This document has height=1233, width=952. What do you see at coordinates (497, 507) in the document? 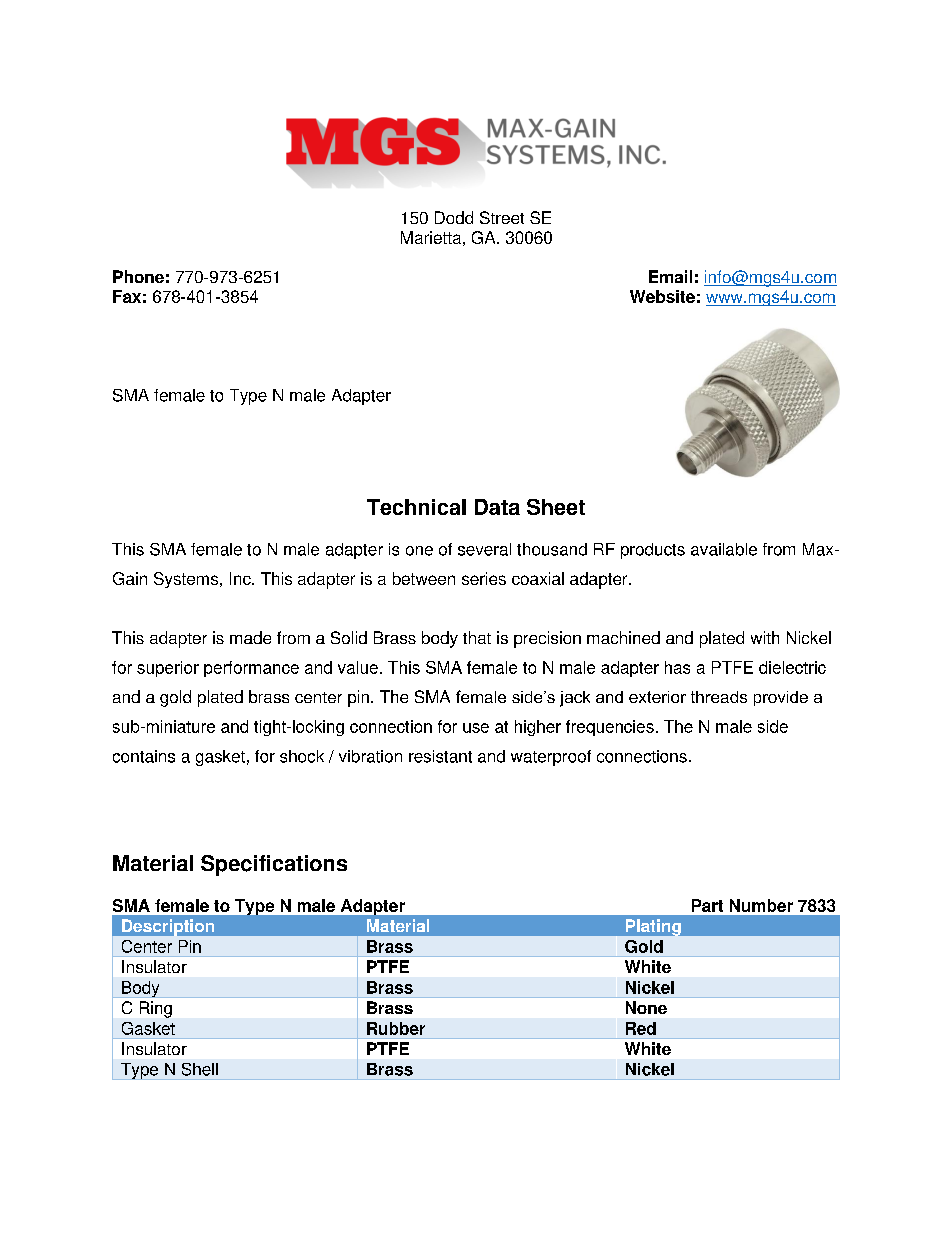
I see `Data` at bounding box center [497, 507].
